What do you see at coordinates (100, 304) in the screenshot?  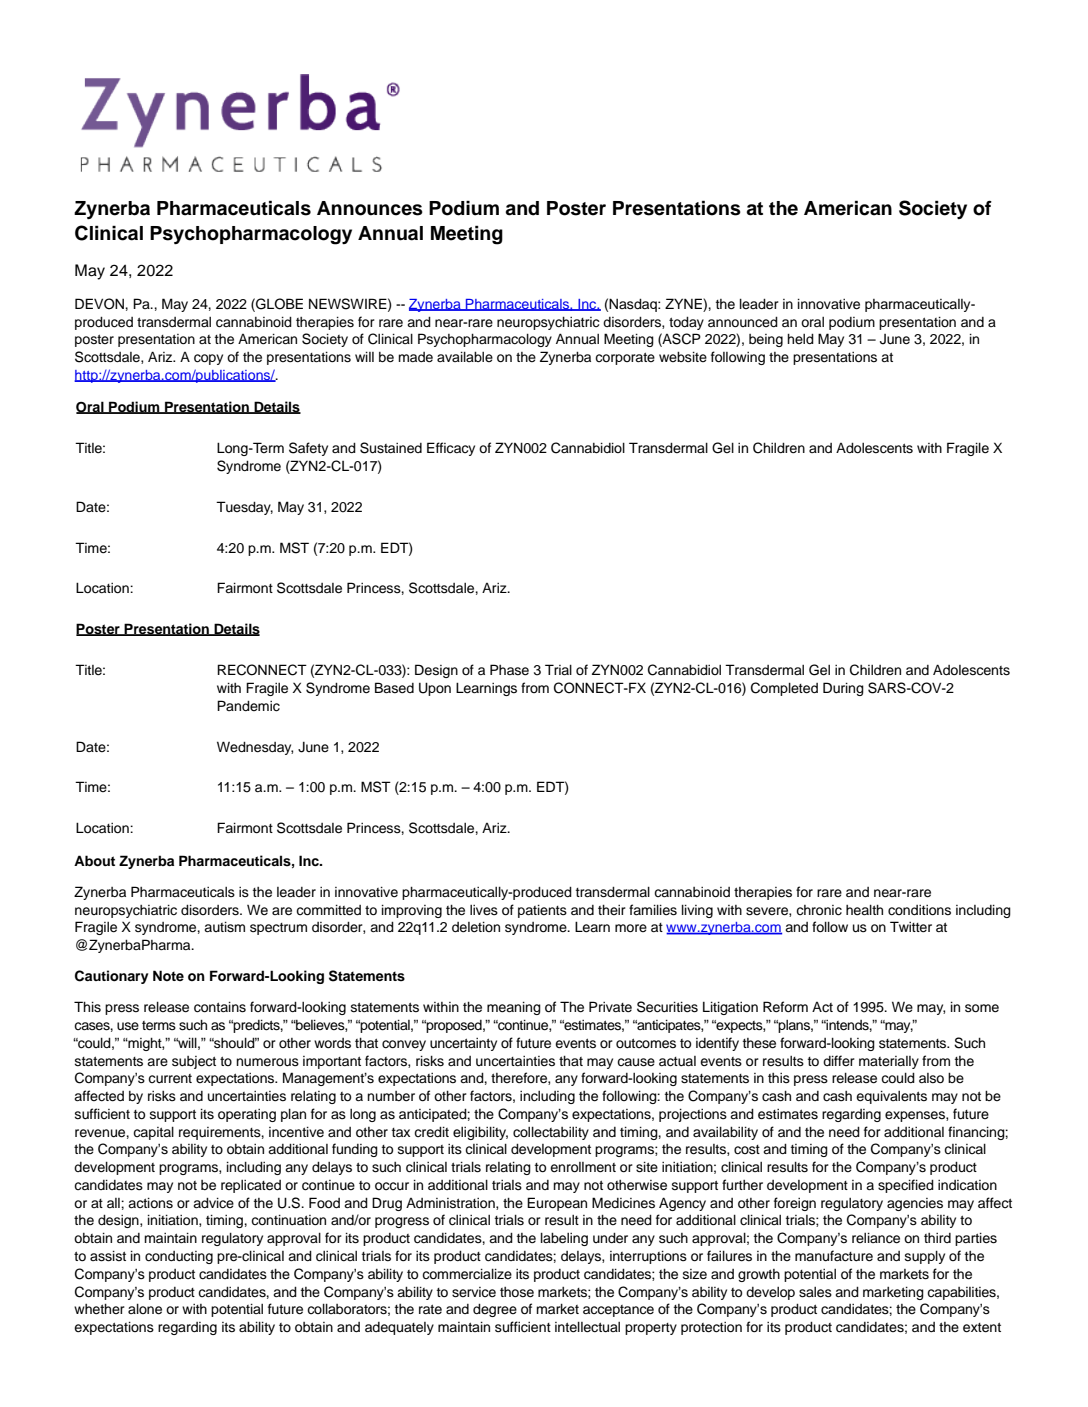 I see `DEVON` at bounding box center [100, 304].
